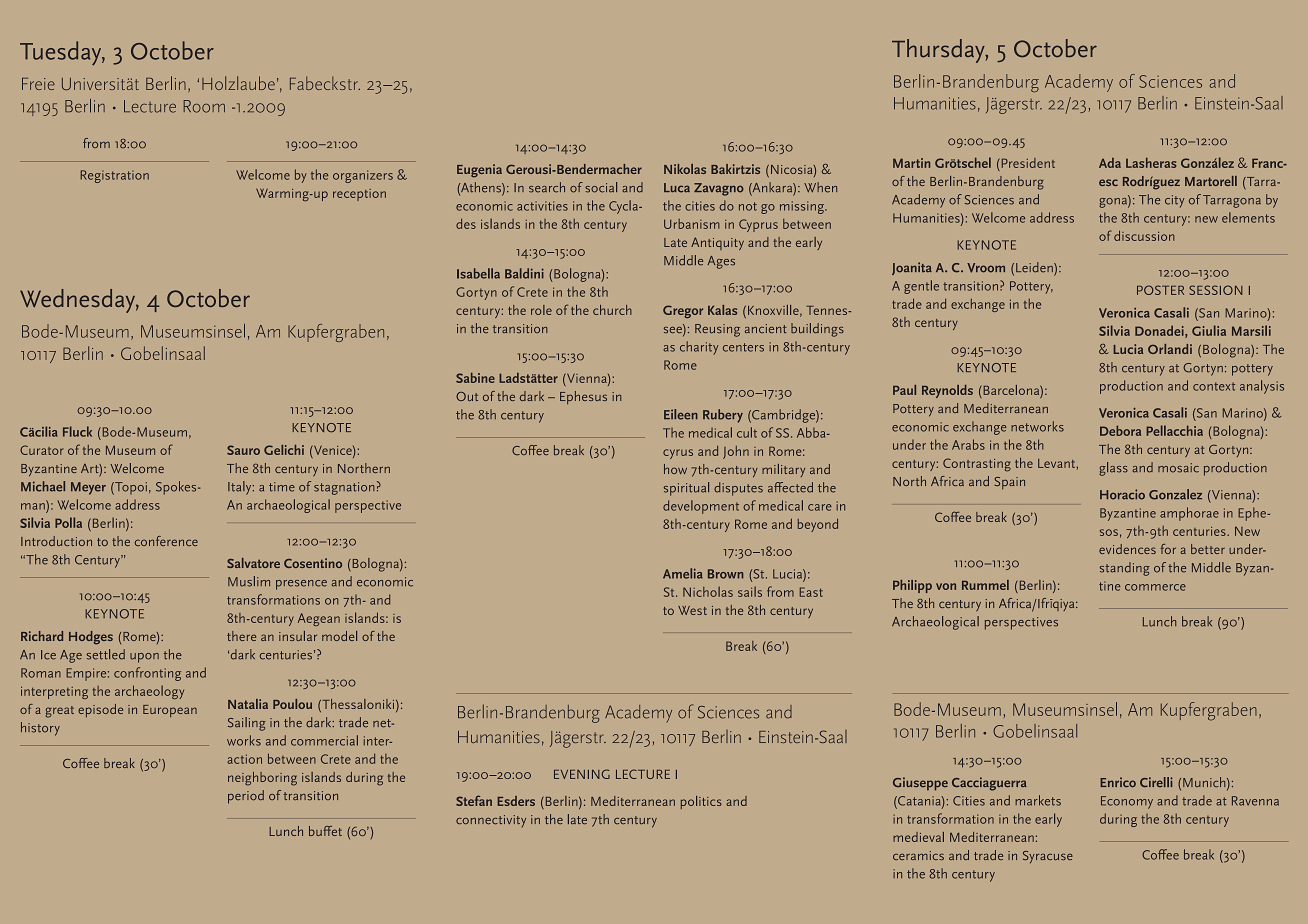  I want to click on Syracuse, so click(1048, 857).
